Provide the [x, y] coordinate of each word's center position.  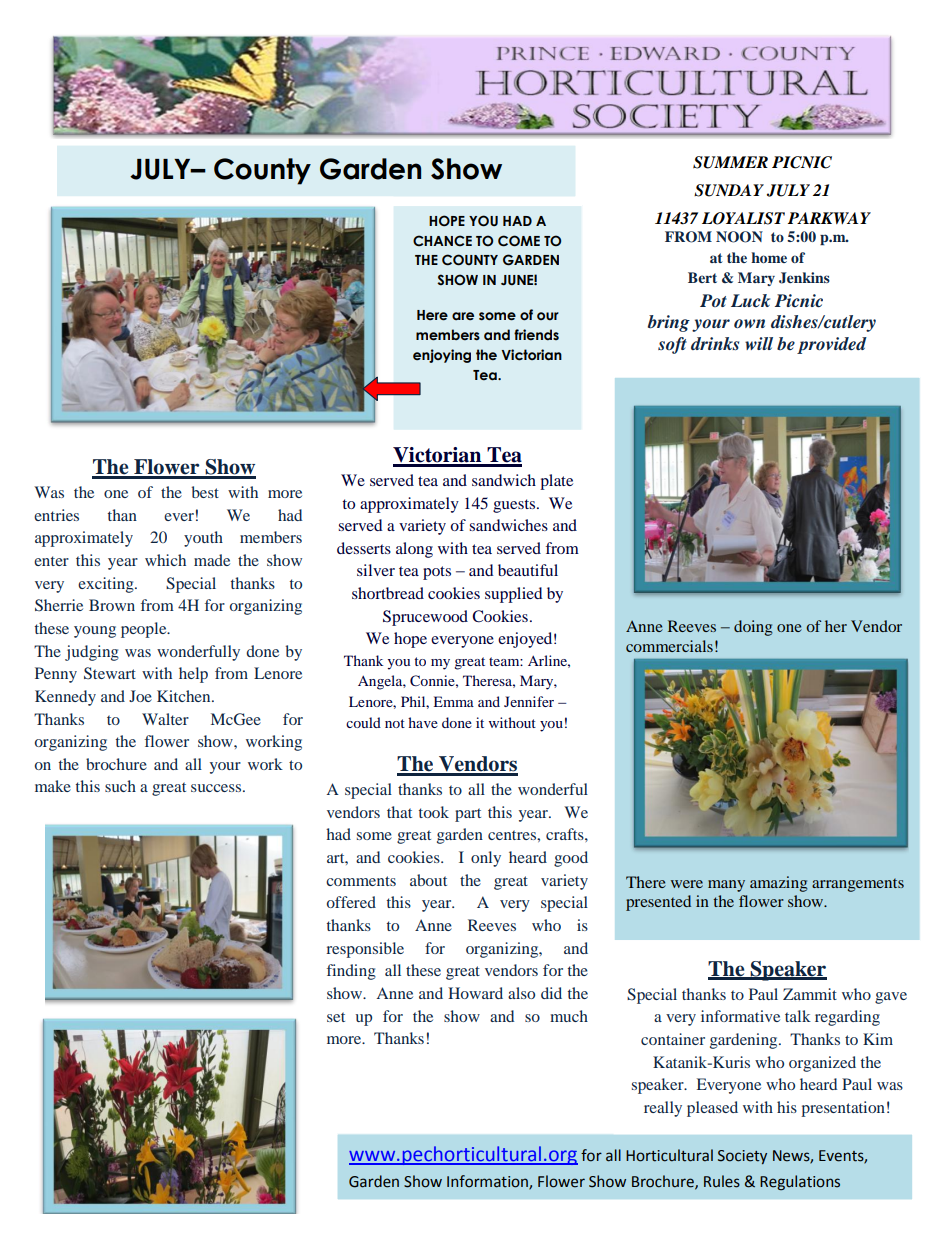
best [205, 492]
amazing [779, 884]
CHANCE [442, 240]
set [336, 1017]
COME [519, 241]
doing [753, 628]
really [663, 1109]
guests [515, 506]
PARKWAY [829, 218]
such [120, 786]
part [468, 815]
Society [742, 1157]
